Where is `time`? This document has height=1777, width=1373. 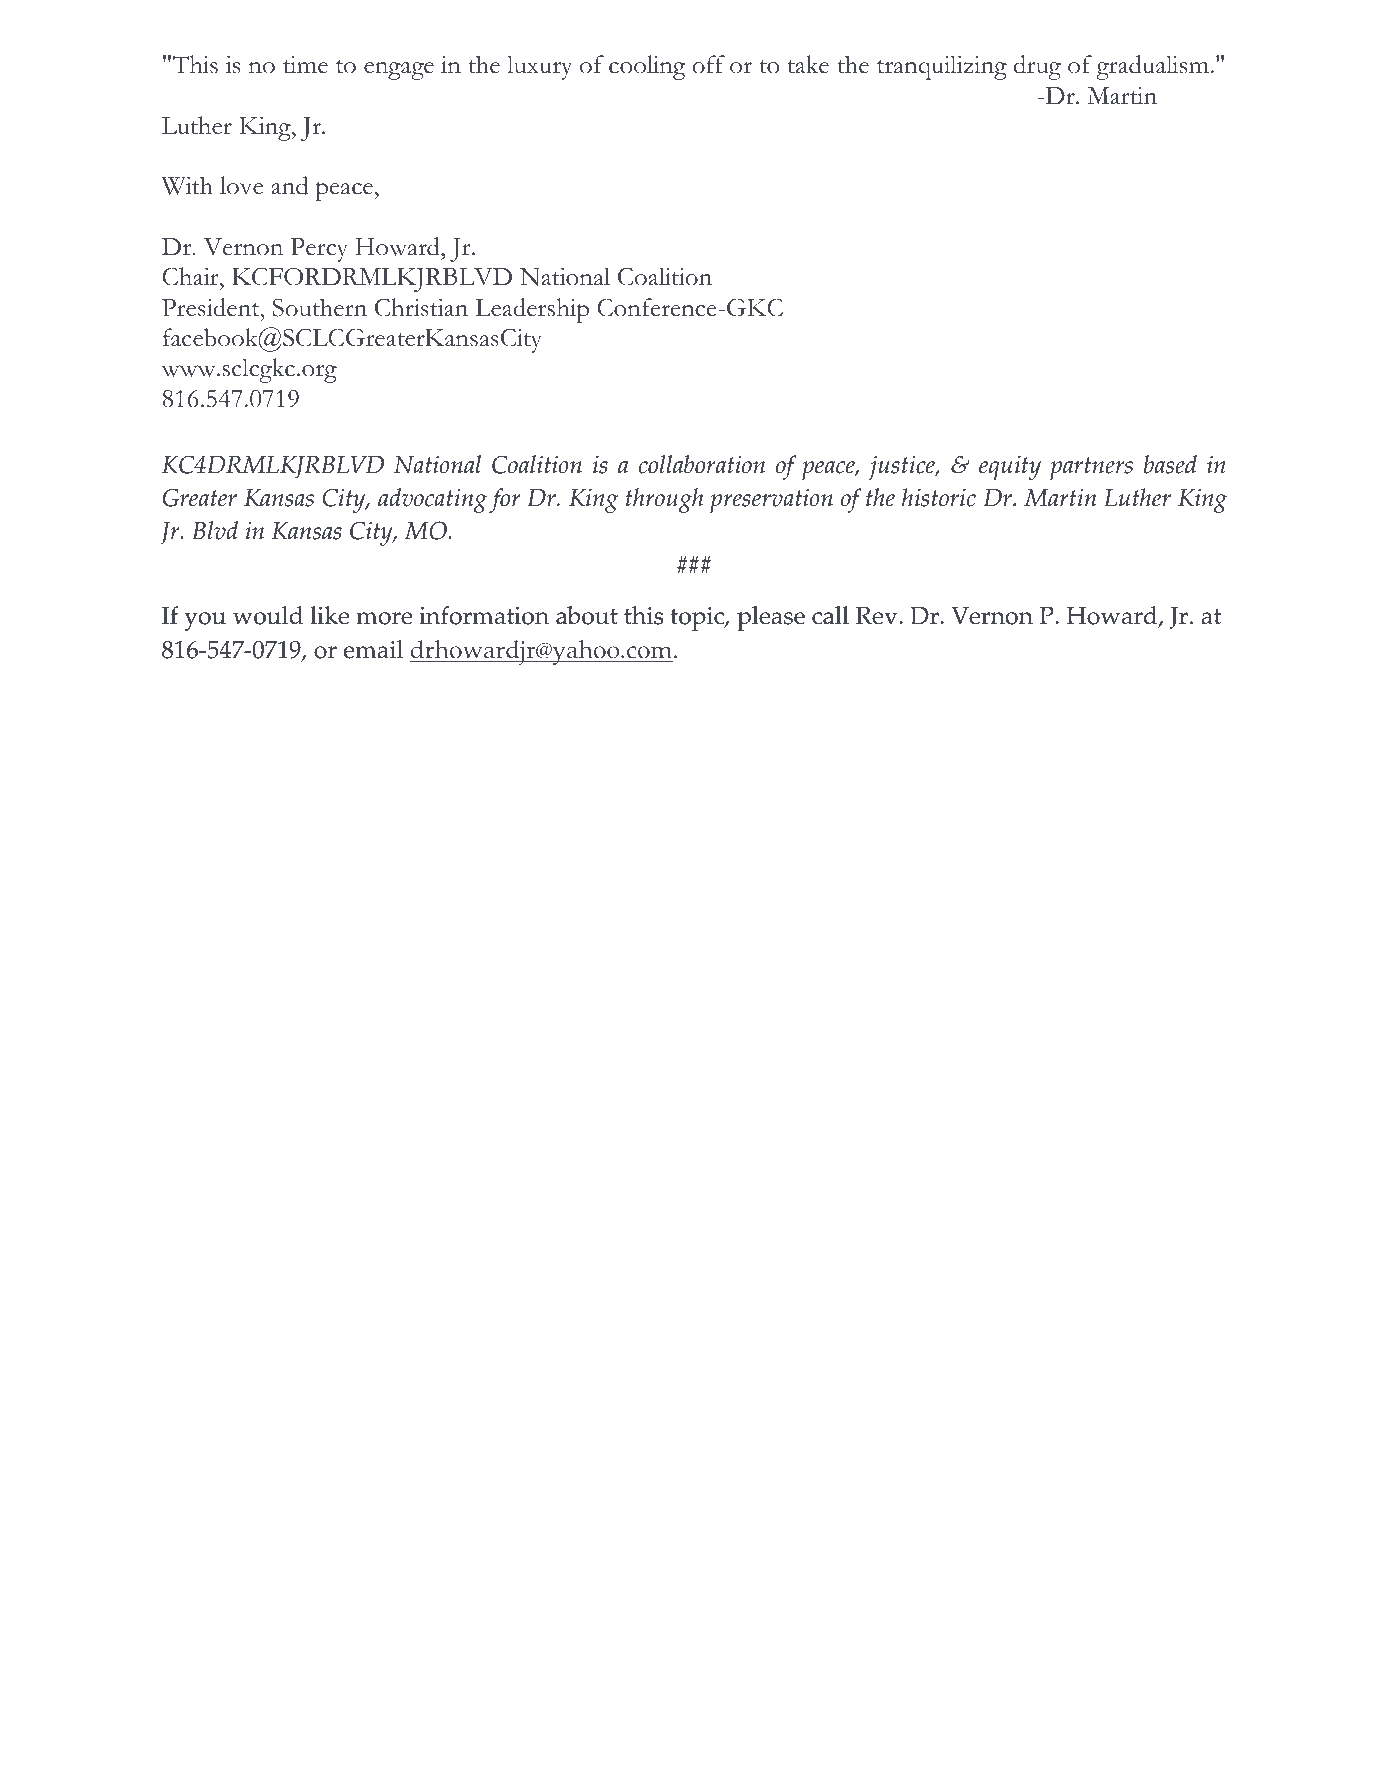 time is located at coordinates (305, 65).
